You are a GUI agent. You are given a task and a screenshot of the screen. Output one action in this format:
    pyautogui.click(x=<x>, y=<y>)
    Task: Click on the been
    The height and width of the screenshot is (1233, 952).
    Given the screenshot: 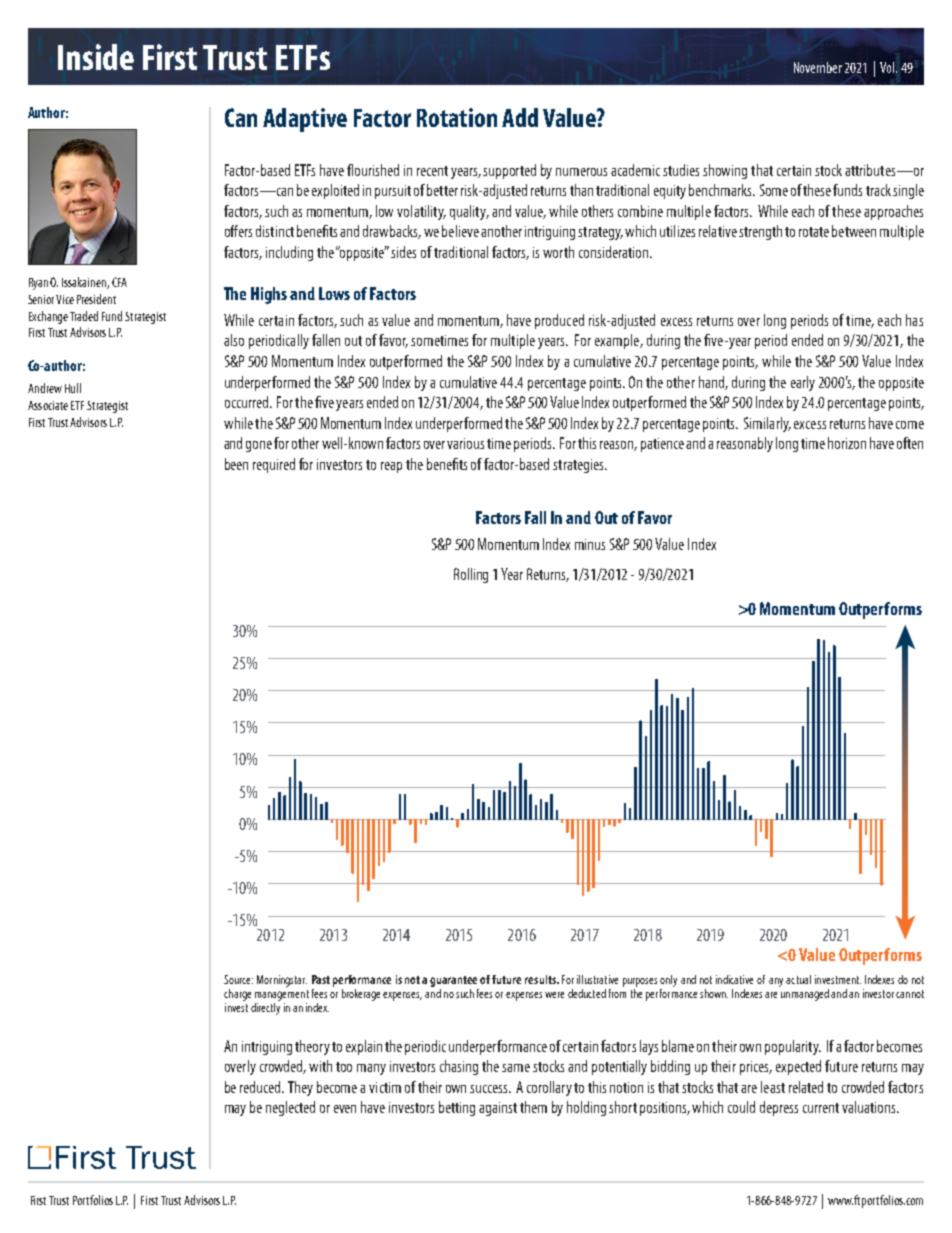 What is the action you would take?
    pyautogui.click(x=236, y=464)
